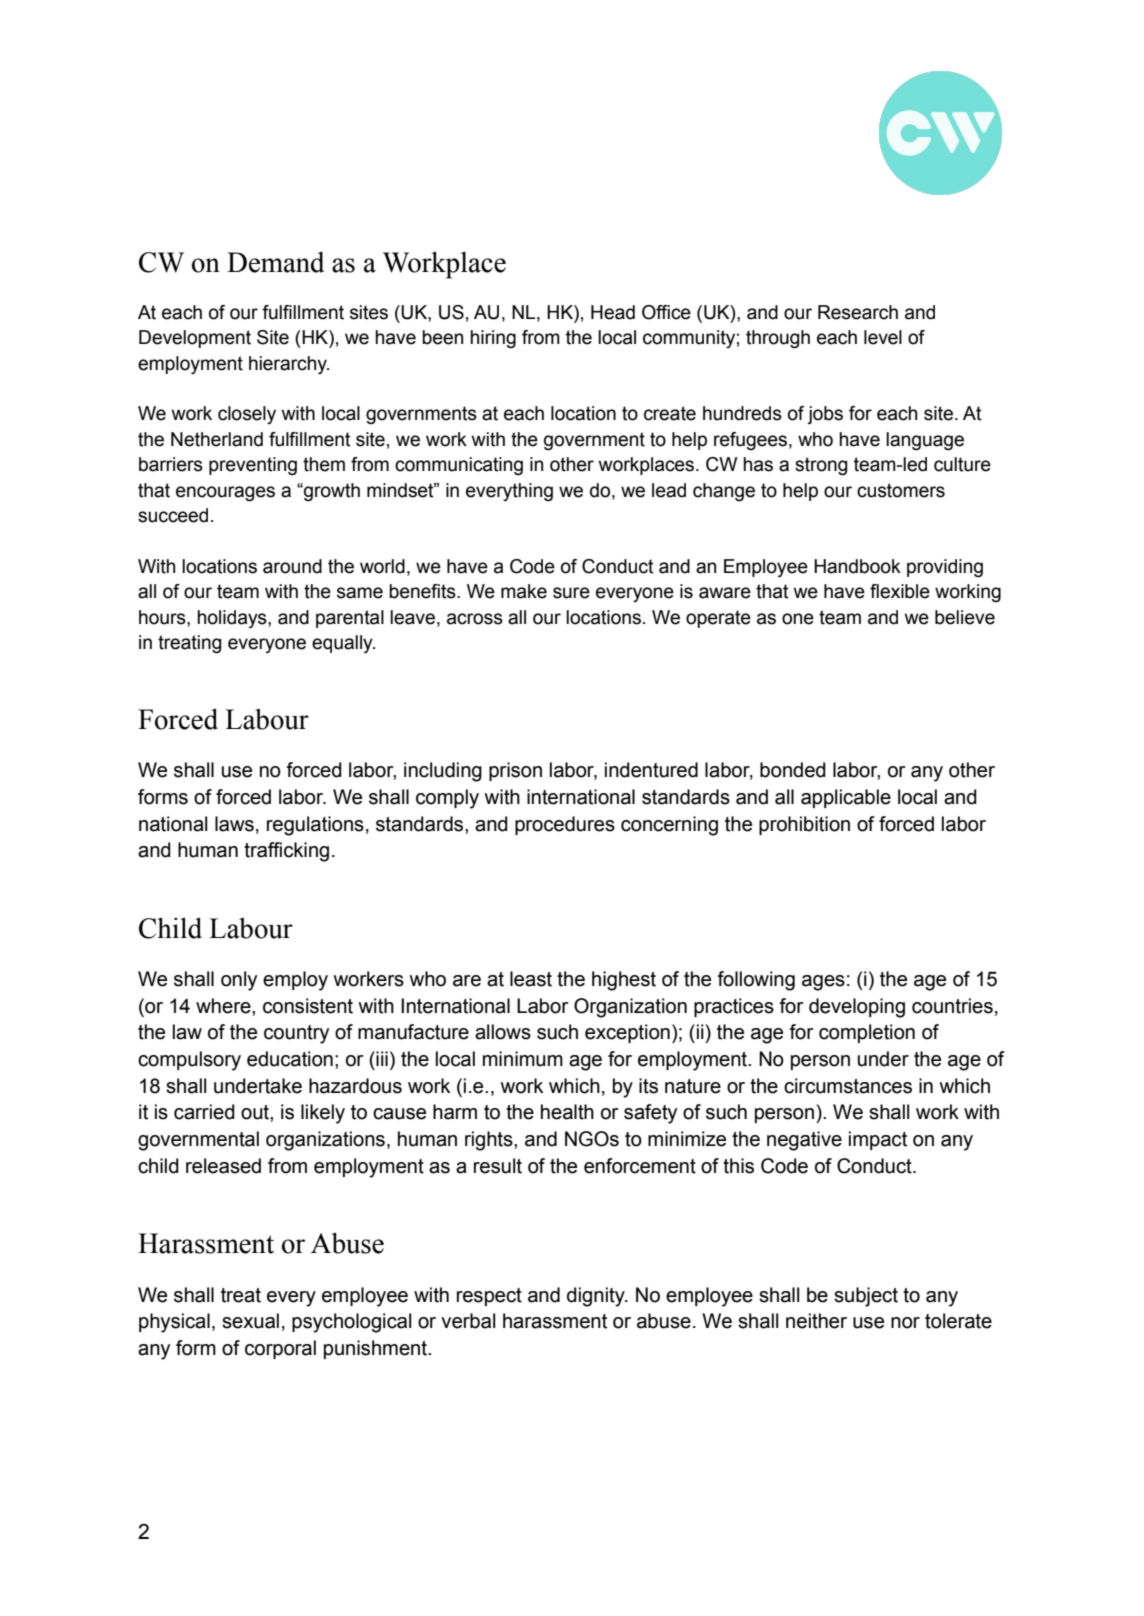  Describe the element at coordinates (597, 1297) in the page. I see `dignity` at that location.
